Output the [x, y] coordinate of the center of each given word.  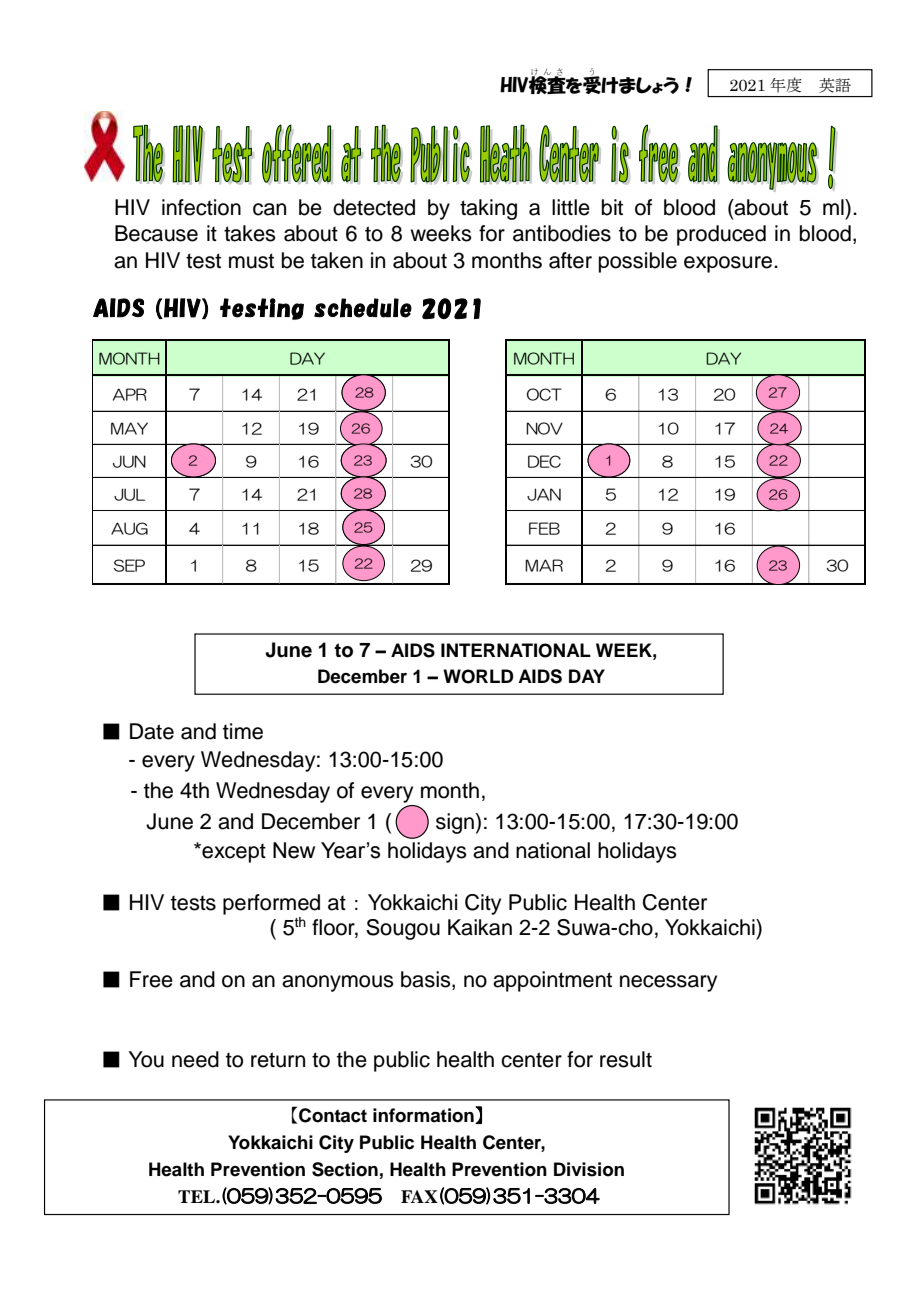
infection [201, 207]
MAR [544, 565]
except [233, 853]
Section [345, 1169]
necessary [668, 983]
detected [374, 207]
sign [455, 823]
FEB [544, 528]
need [195, 1059]
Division [589, 1169]
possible [638, 262]
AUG [129, 528]
